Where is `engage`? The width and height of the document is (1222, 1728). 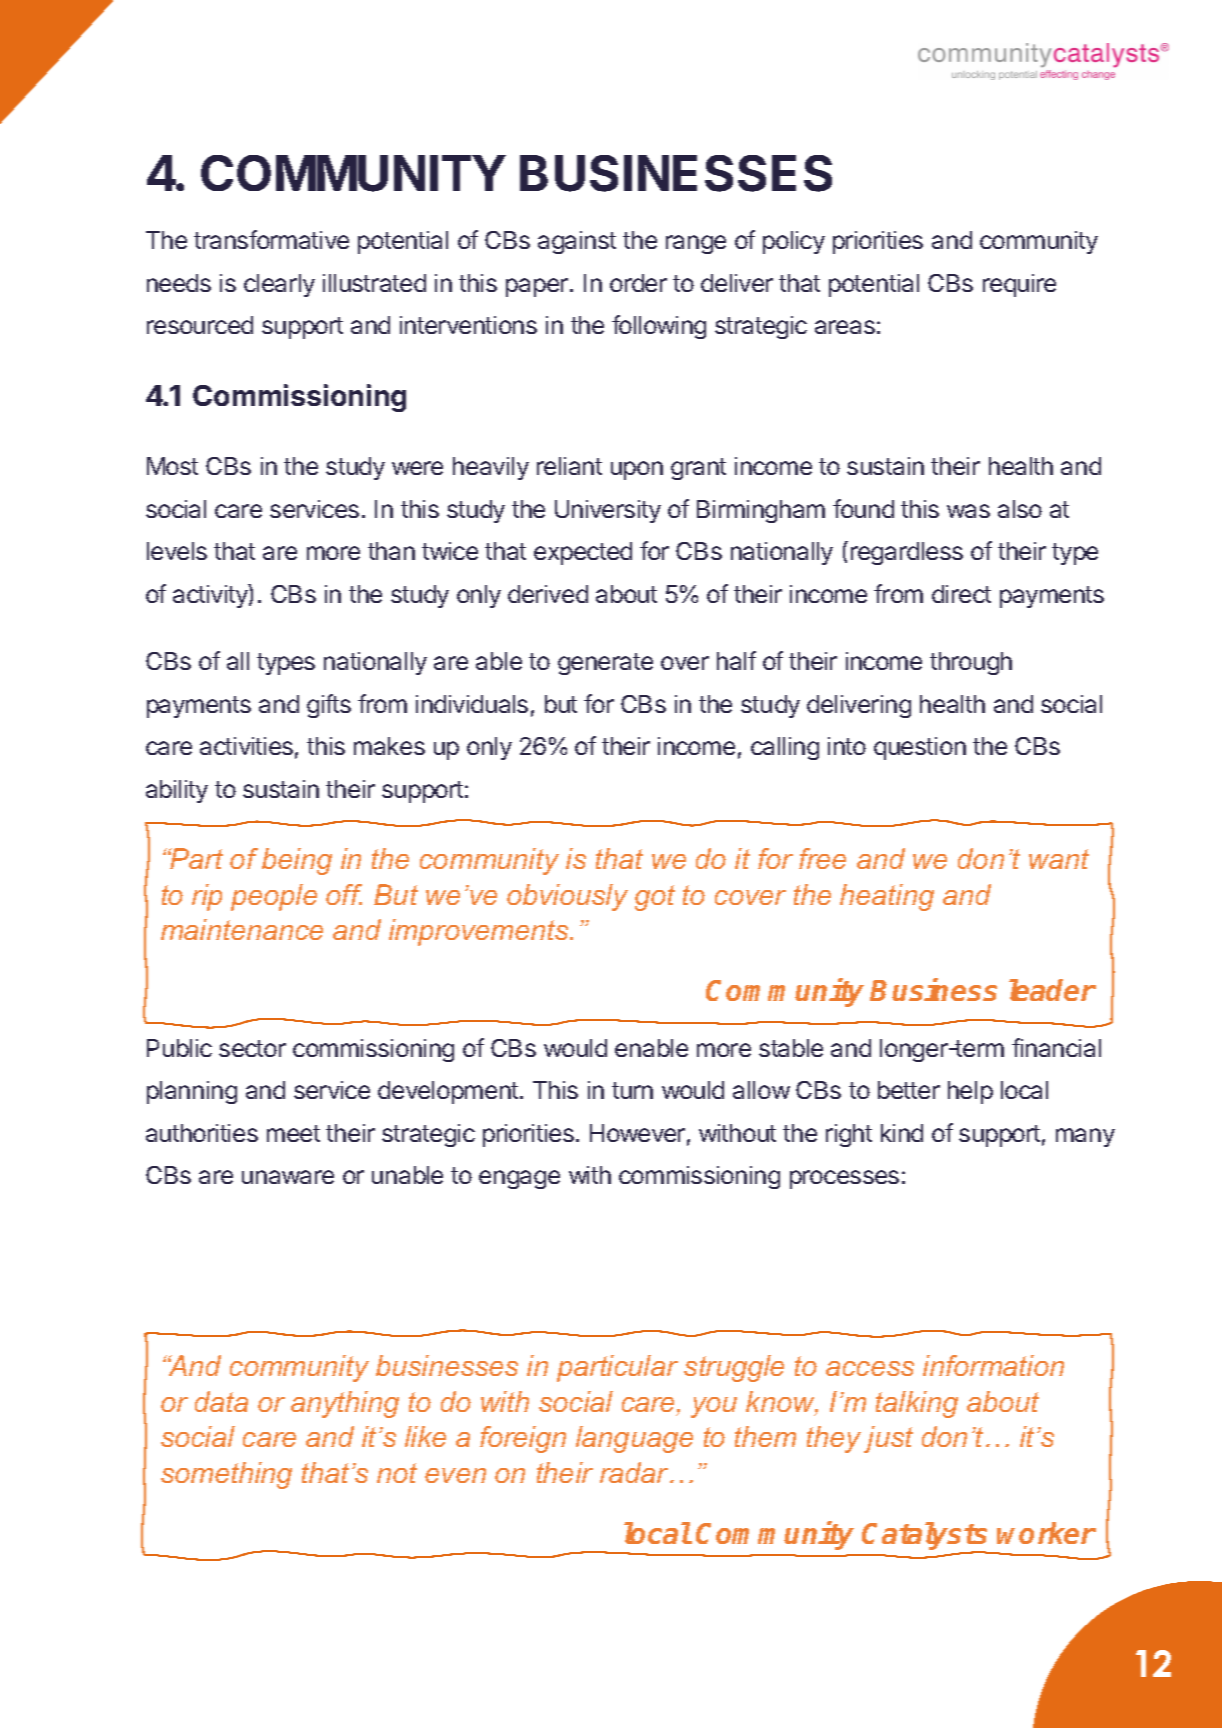
engage is located at coordinates (519, 1179).
